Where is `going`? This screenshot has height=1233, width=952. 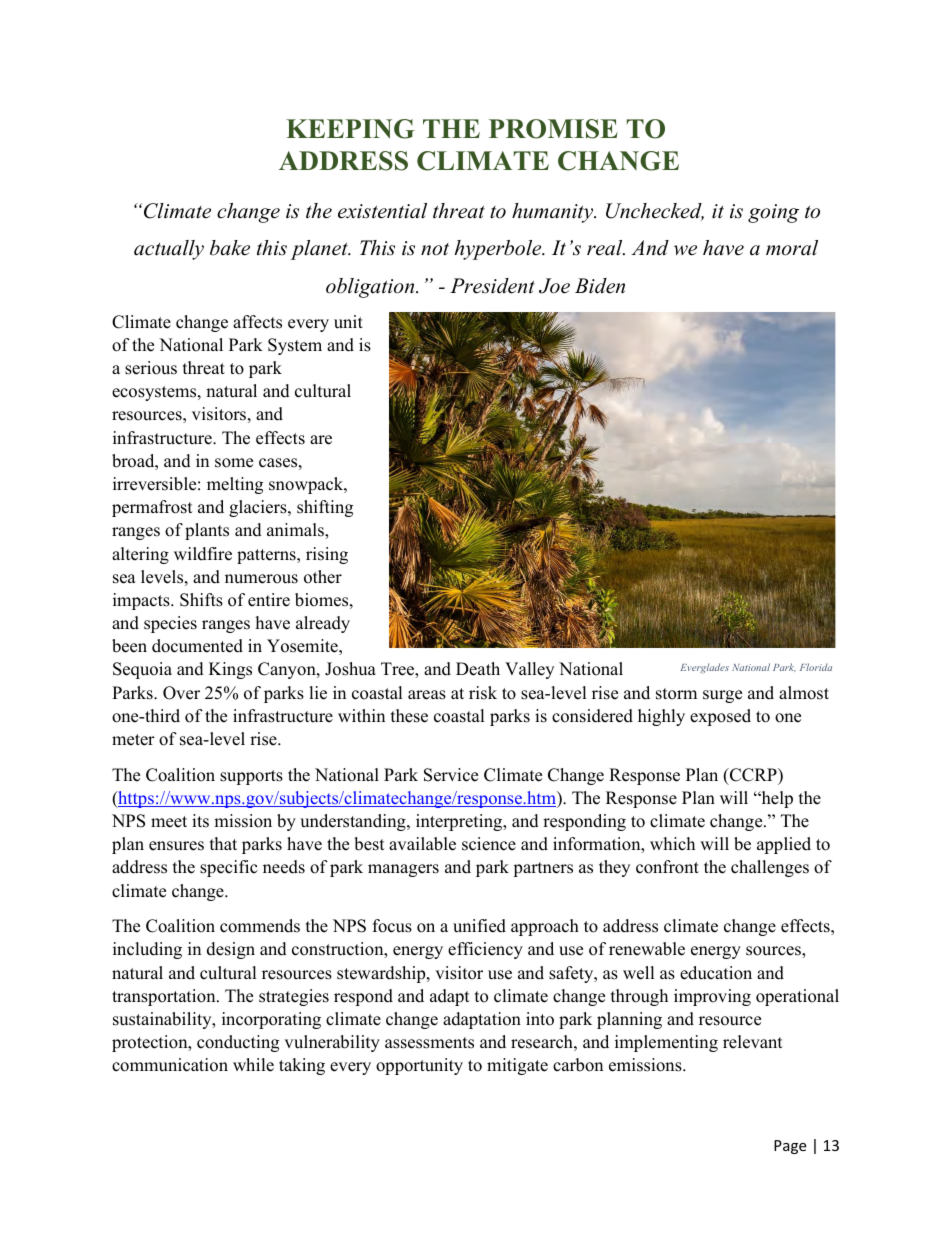
going is located at coordinates (773, 213).
